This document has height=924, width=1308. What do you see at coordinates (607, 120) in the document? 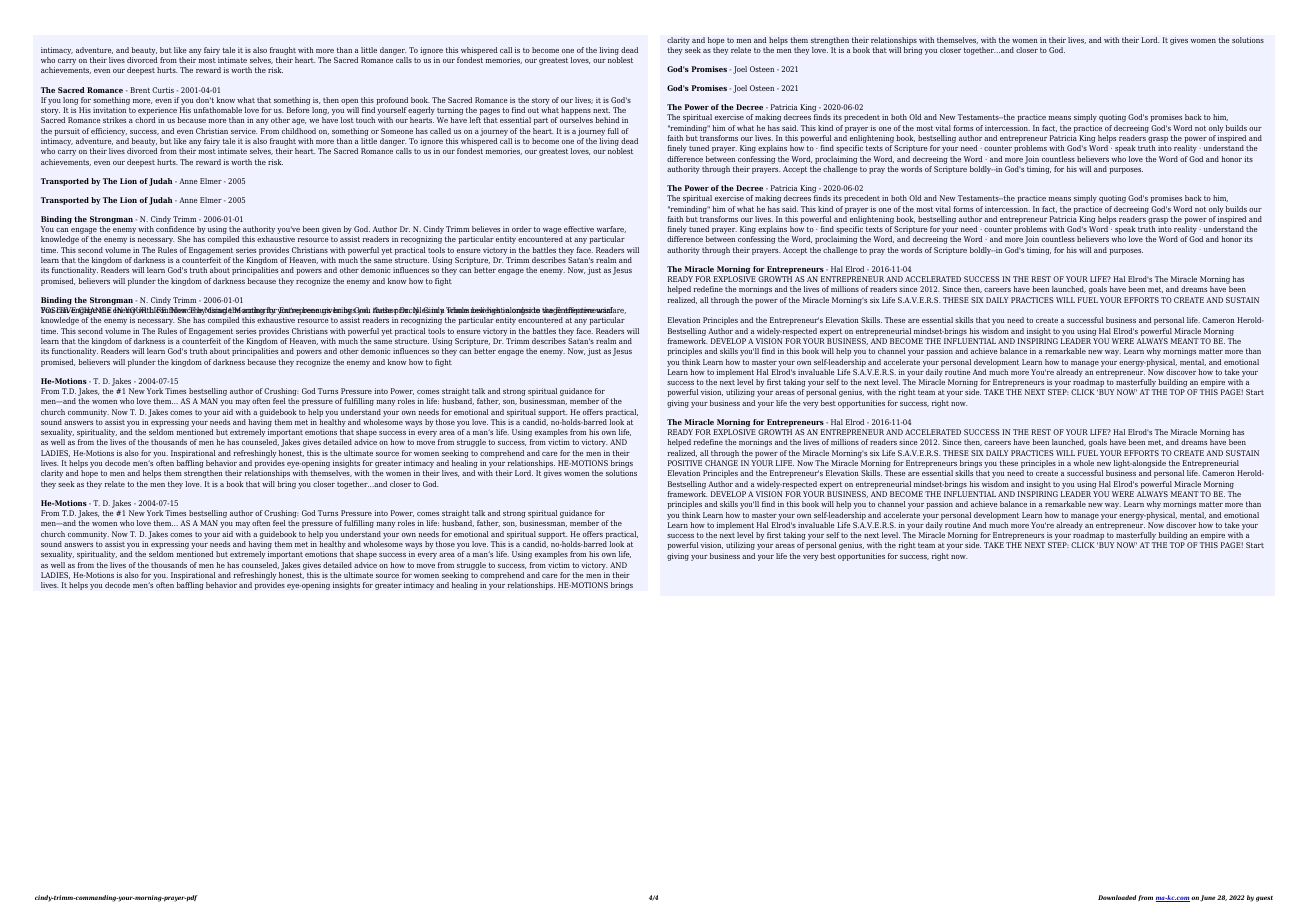
I see `behind` at bounding box center [607, 120].
